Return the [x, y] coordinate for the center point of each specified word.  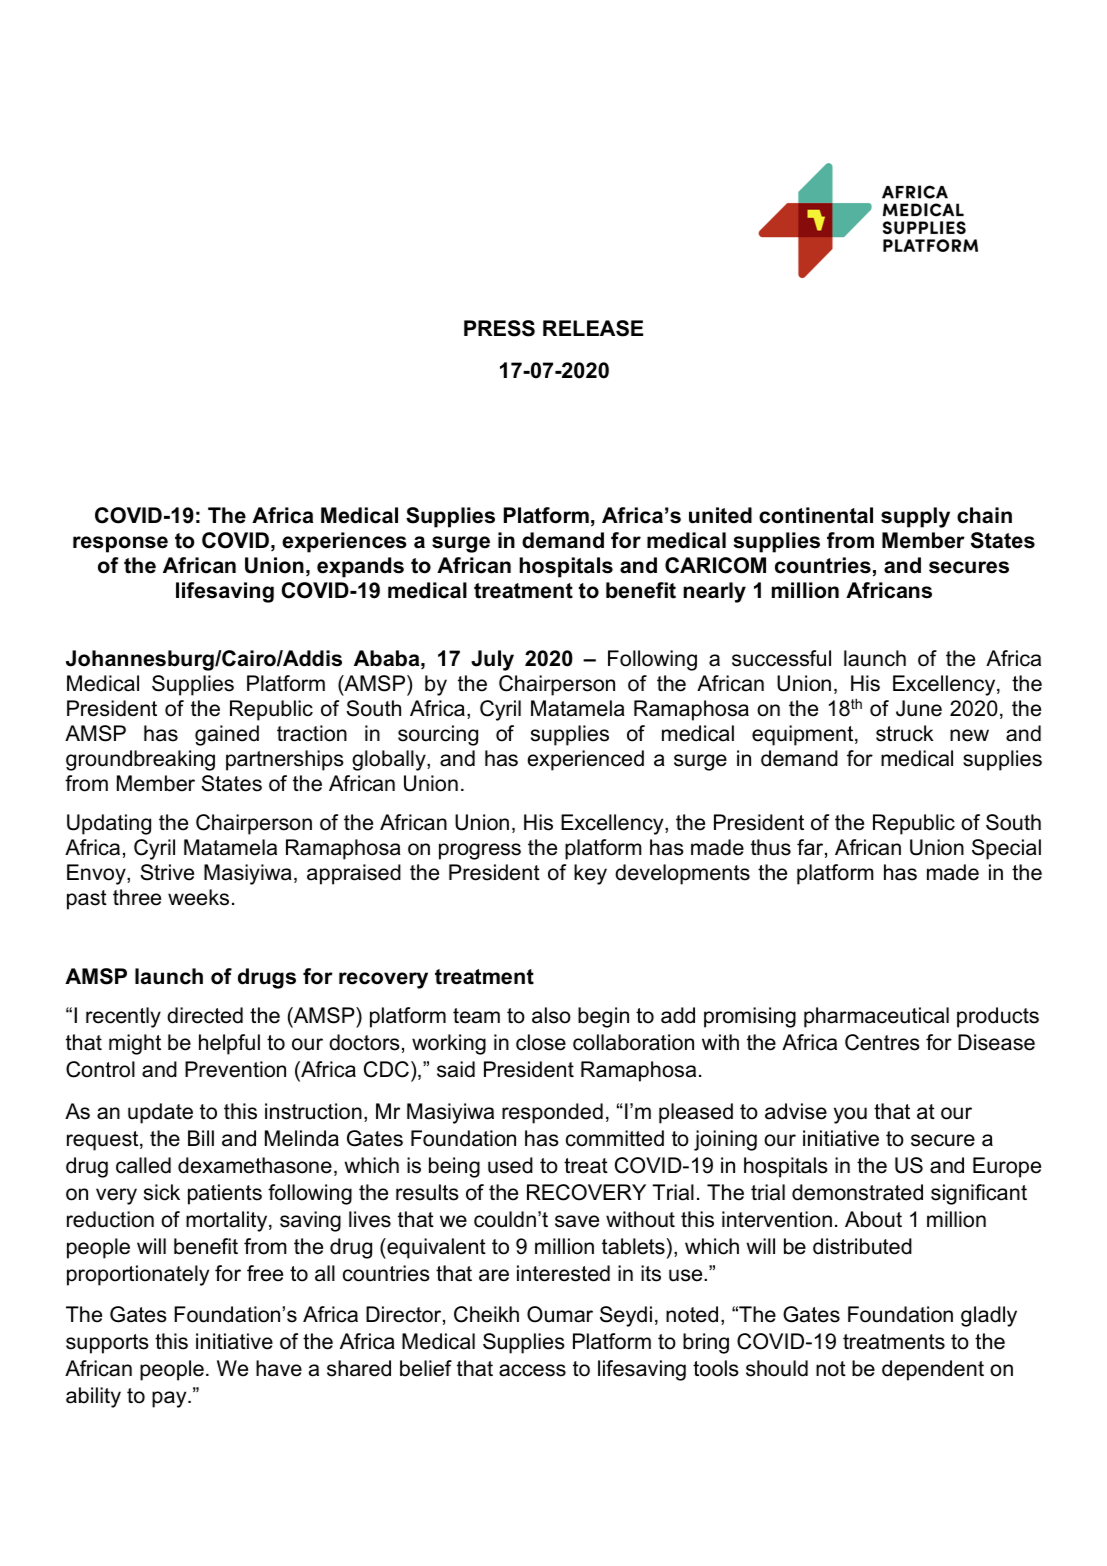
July [492, 660]
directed [205, 1015]
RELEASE [593, 328]
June [919, 708]
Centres [882, 1042]
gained [227, 735]
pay [170, 1399]
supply [915, 517]
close [541, 1042]
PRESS [499, 328]
